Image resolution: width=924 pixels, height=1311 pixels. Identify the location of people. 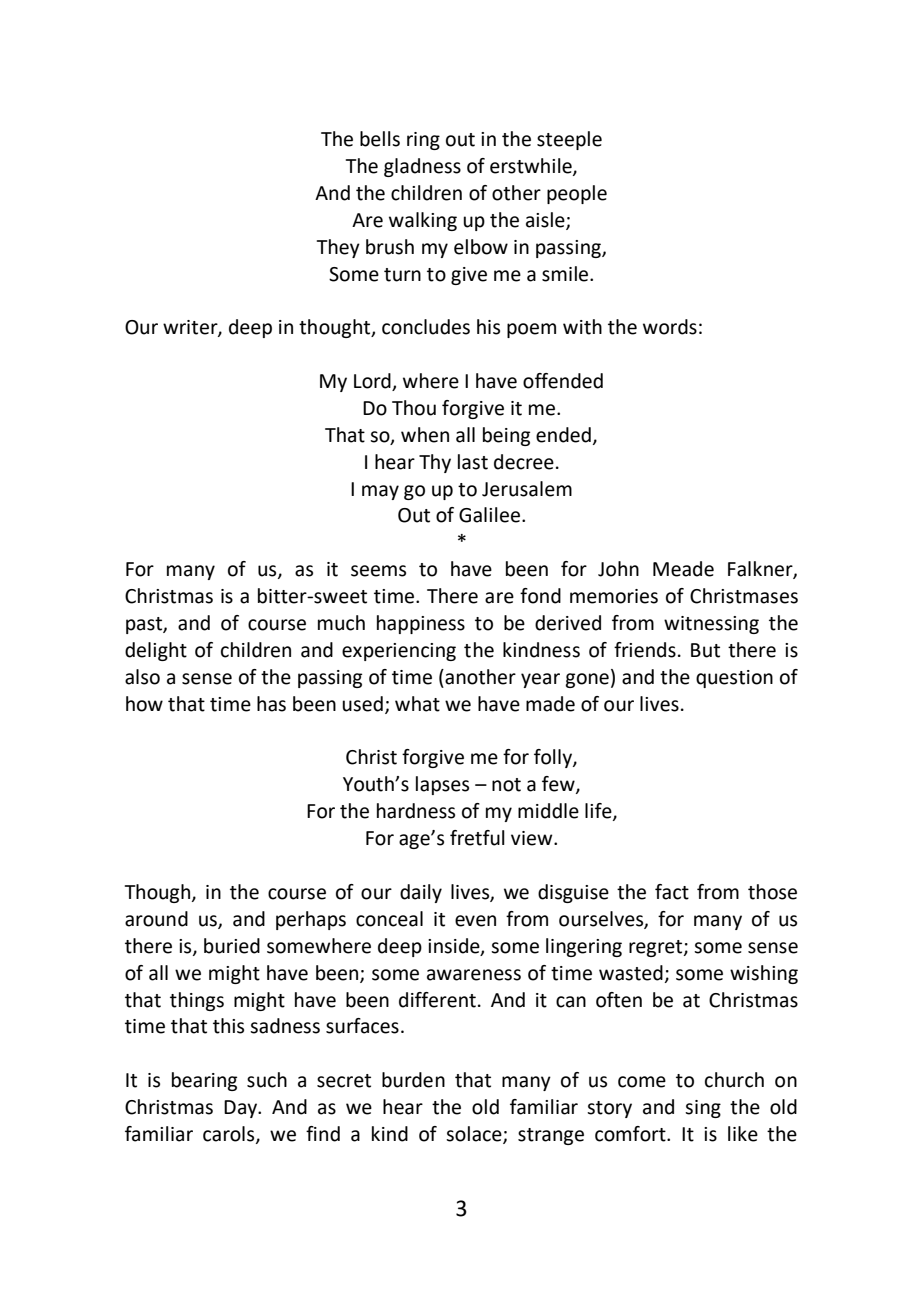
(577, 194).
